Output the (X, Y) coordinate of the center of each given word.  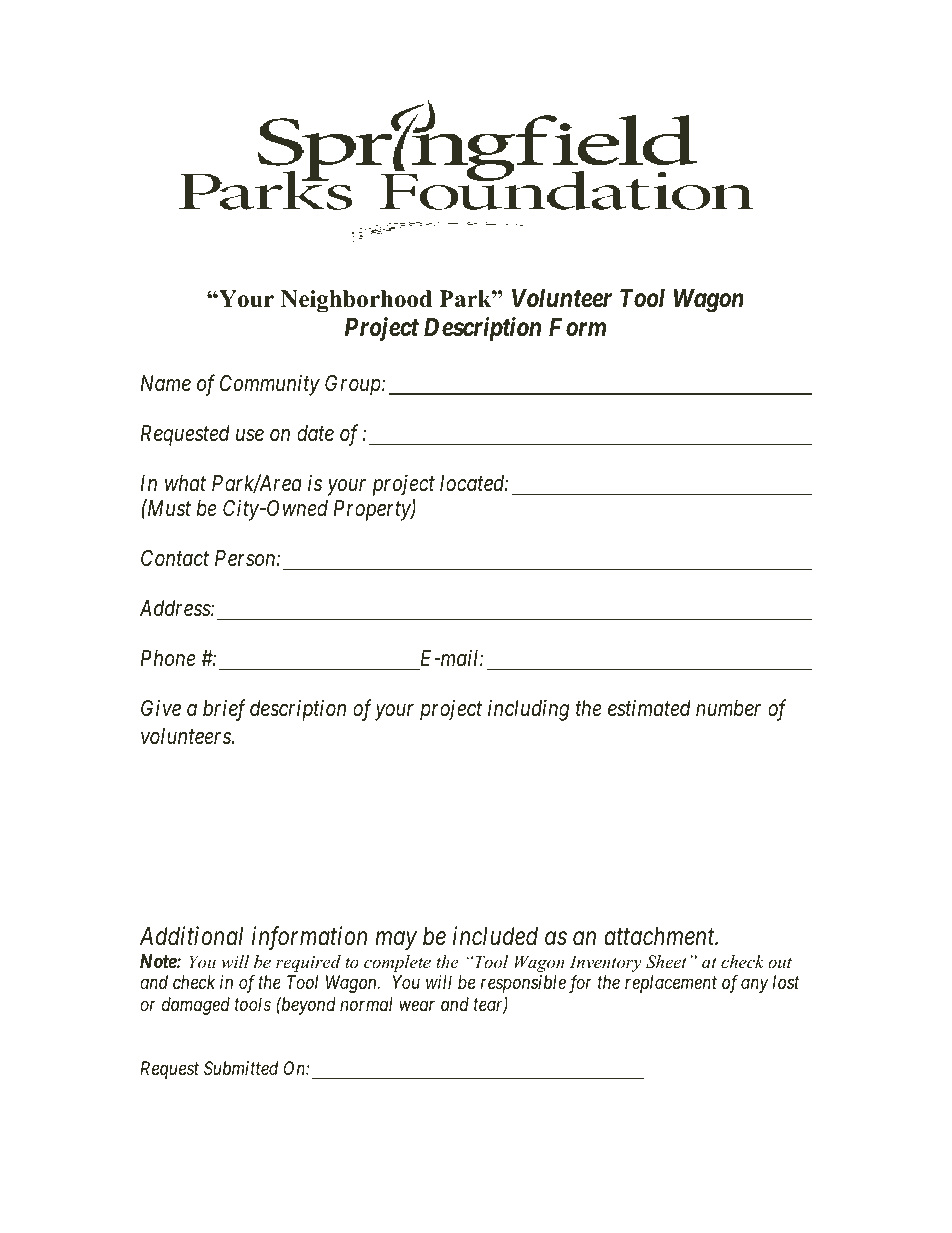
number (728, 708)
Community (270, 385)
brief (224, 710)
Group (354, 385)
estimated (649, 708)
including (528, 710)
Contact (175, 558)
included (495, 936)
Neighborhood (356, 301)
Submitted (241, 1068)
